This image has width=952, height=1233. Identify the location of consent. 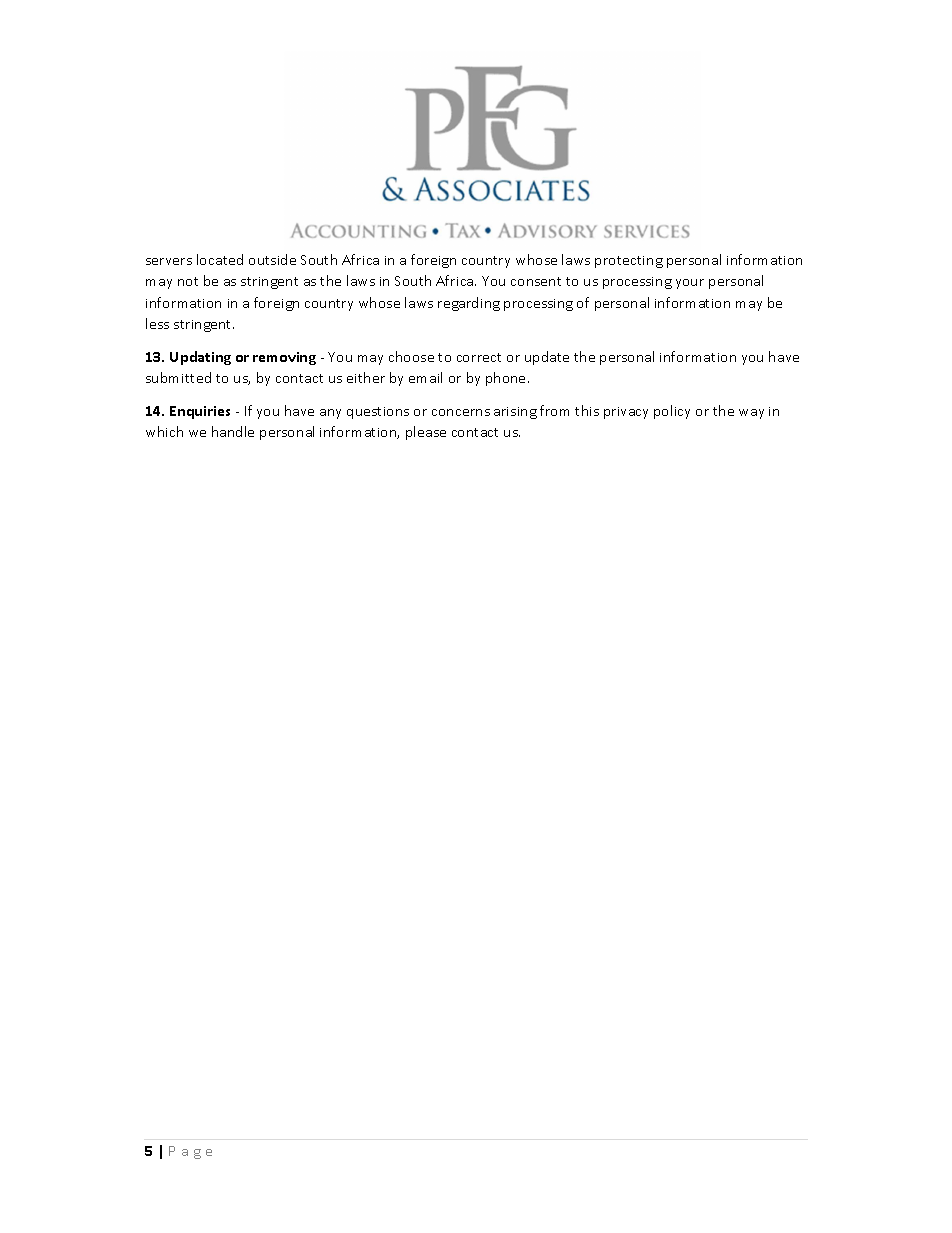
(536, 281).
